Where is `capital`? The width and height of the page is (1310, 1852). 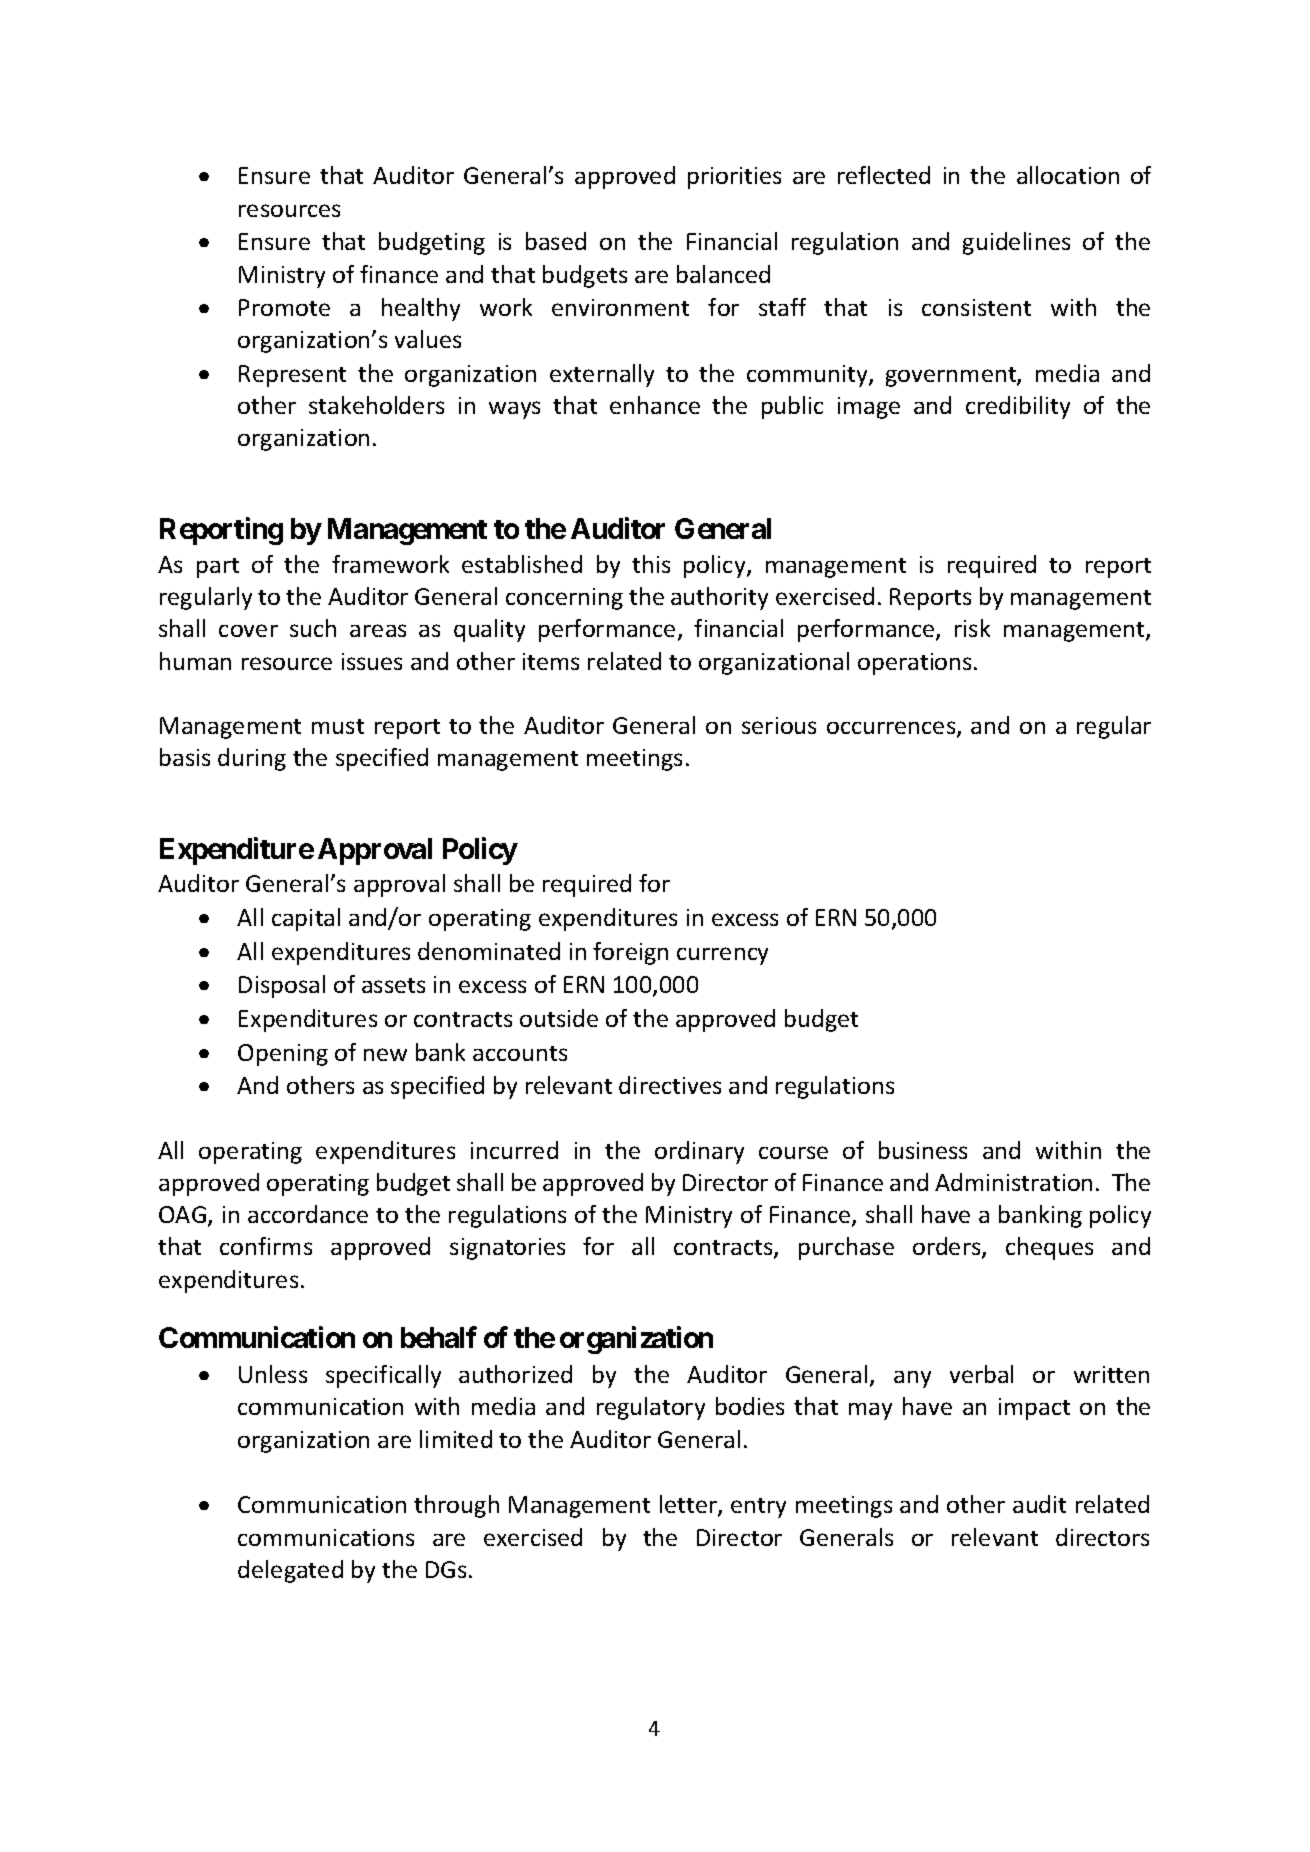
capital is located at coordinates (306, 919).
